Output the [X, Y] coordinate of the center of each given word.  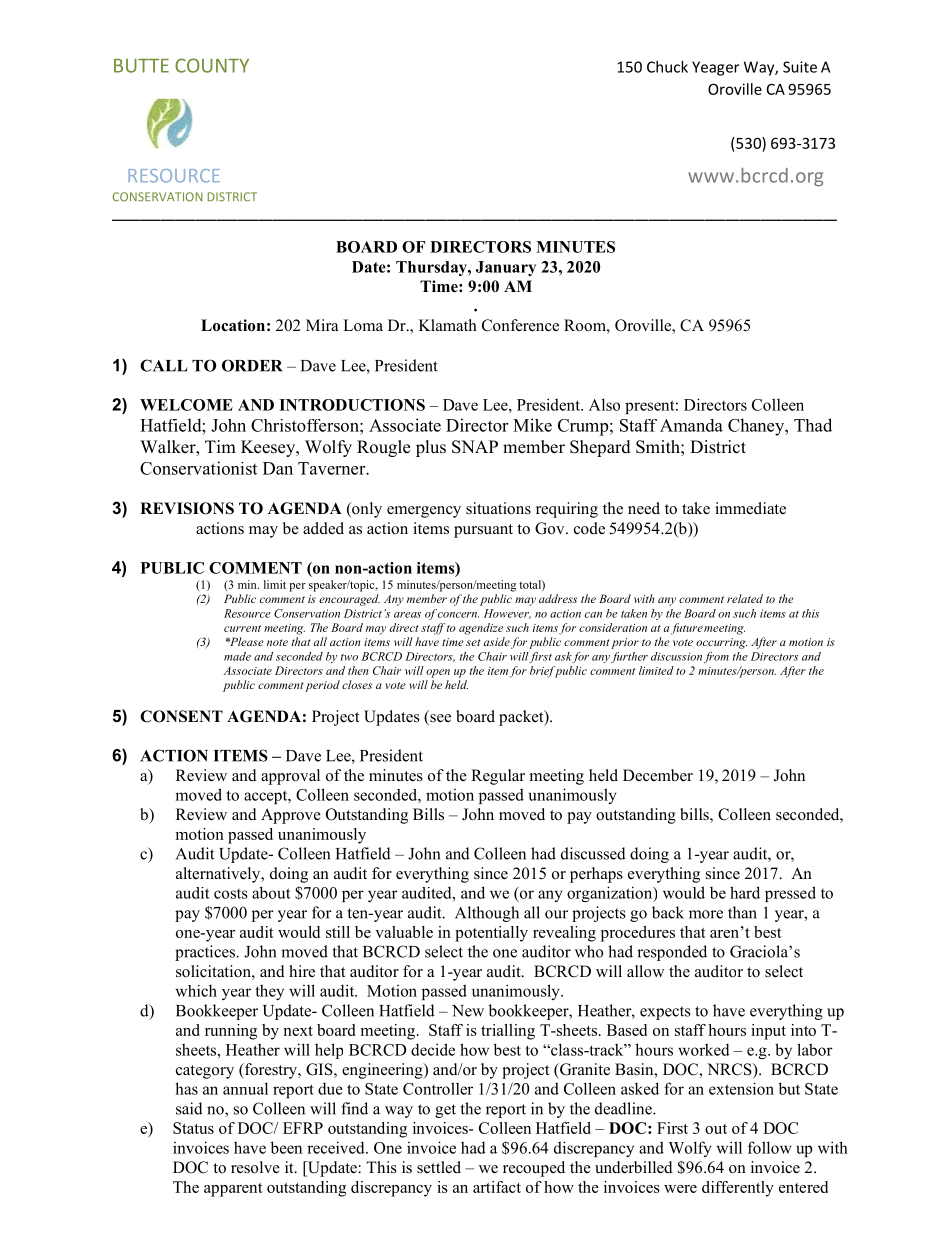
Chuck [667, 67]
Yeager [715, 68]
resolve [255, 1167]
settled [439, 1167]
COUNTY [212, 65]
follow [770, 1147]
